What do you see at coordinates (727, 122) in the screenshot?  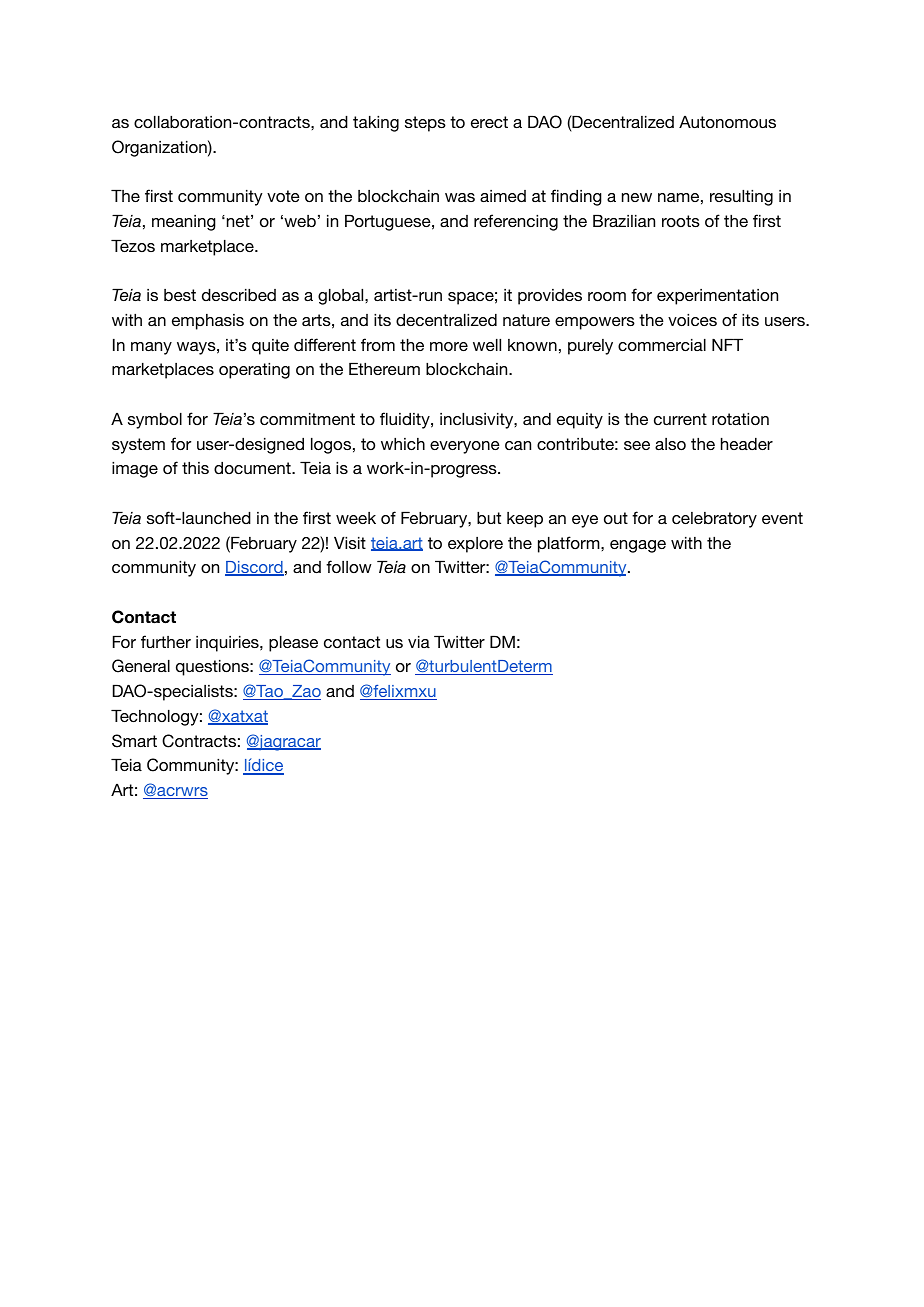 I see `Autonomous` at bounding box center [727, 122].
